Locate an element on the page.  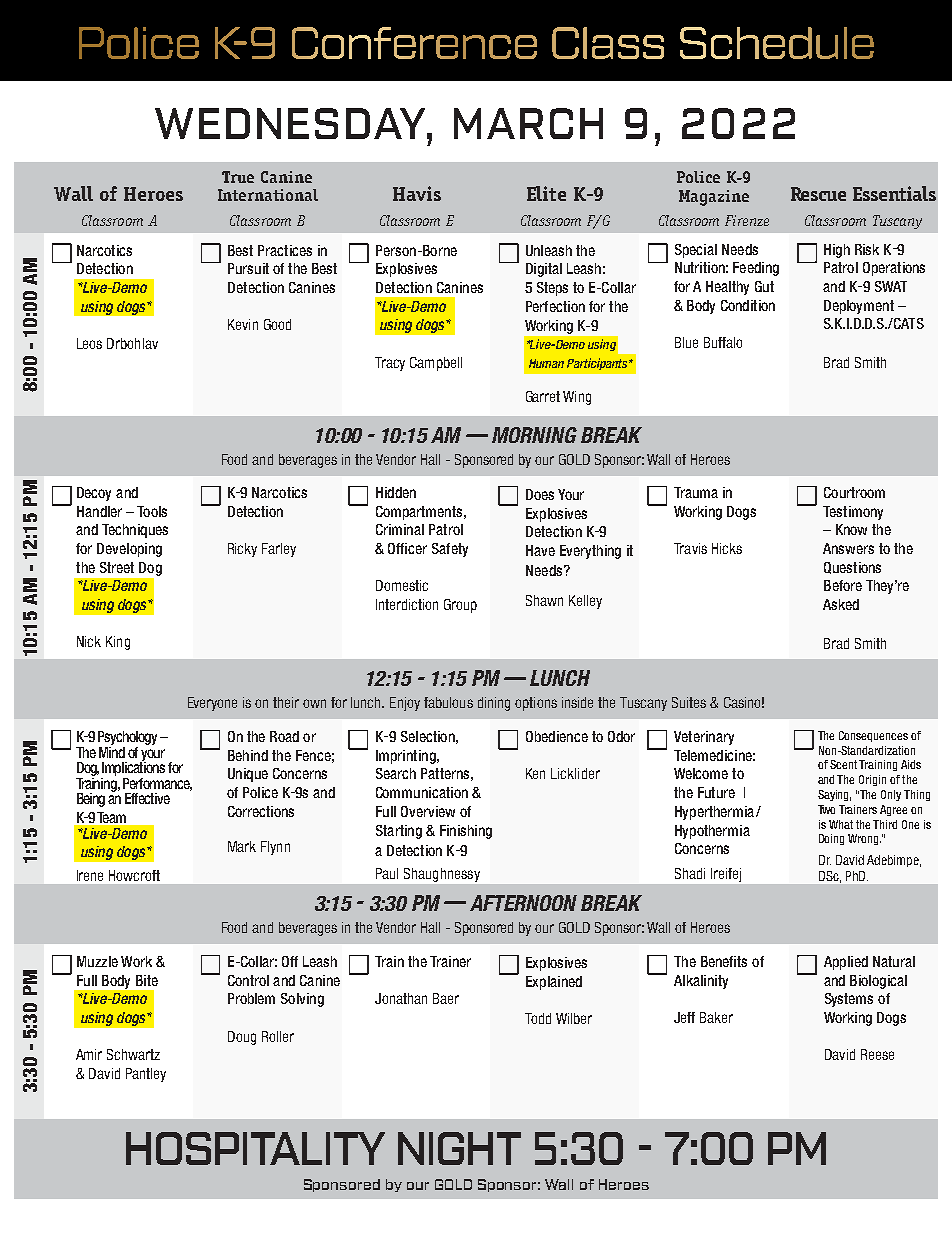
Asked is located at coordinates (841, 604).
